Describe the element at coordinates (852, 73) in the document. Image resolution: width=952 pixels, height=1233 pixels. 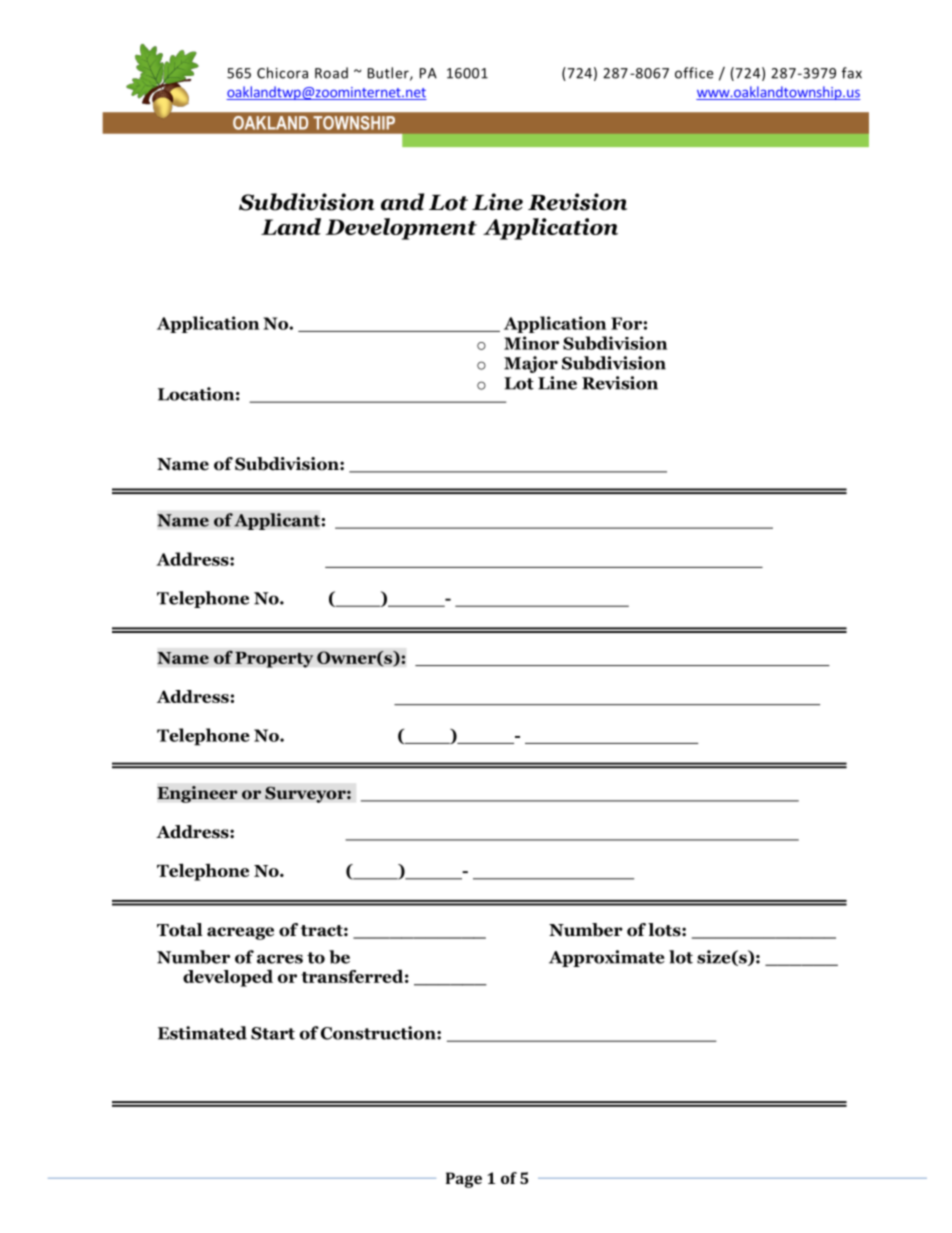
I see `fax` at that location.
